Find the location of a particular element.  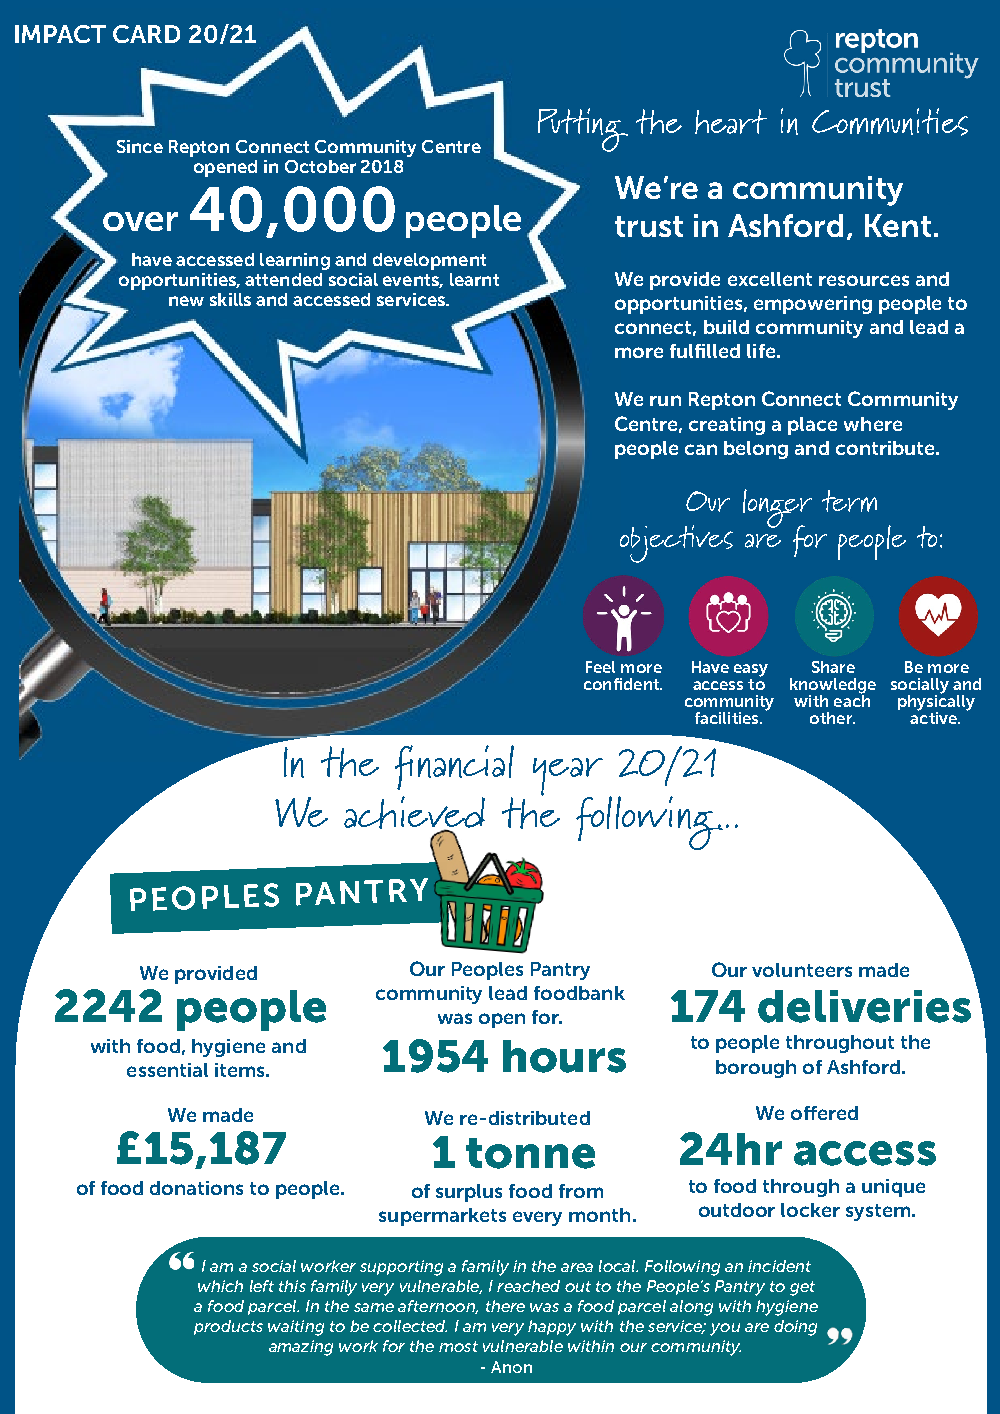

CARD is located at coordinates (146, 34).
